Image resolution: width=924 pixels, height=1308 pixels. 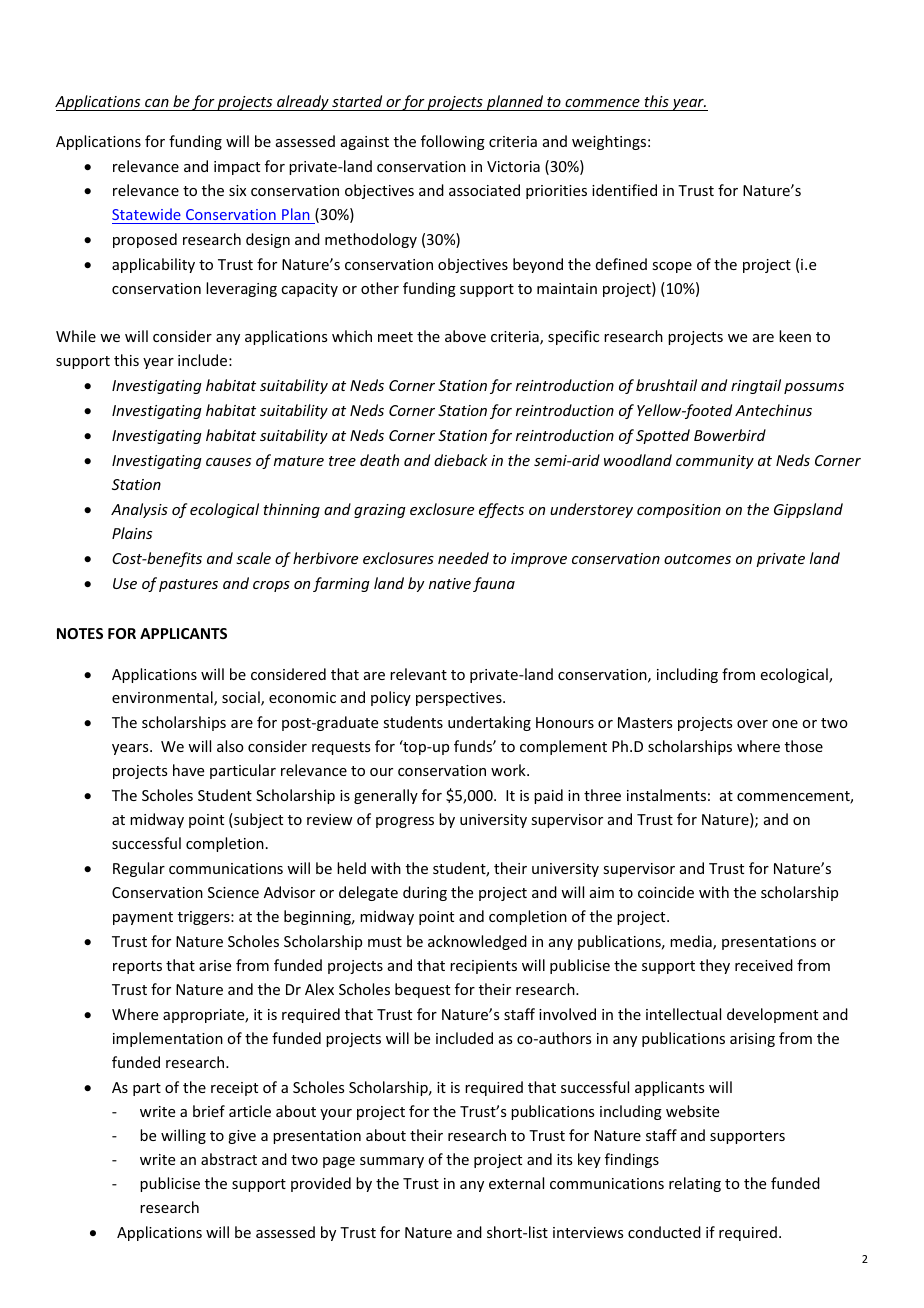 What do you see at coordinates (229, 1159) in the screenshot?
I see `abstract` at bounding box center [229, 1159].
